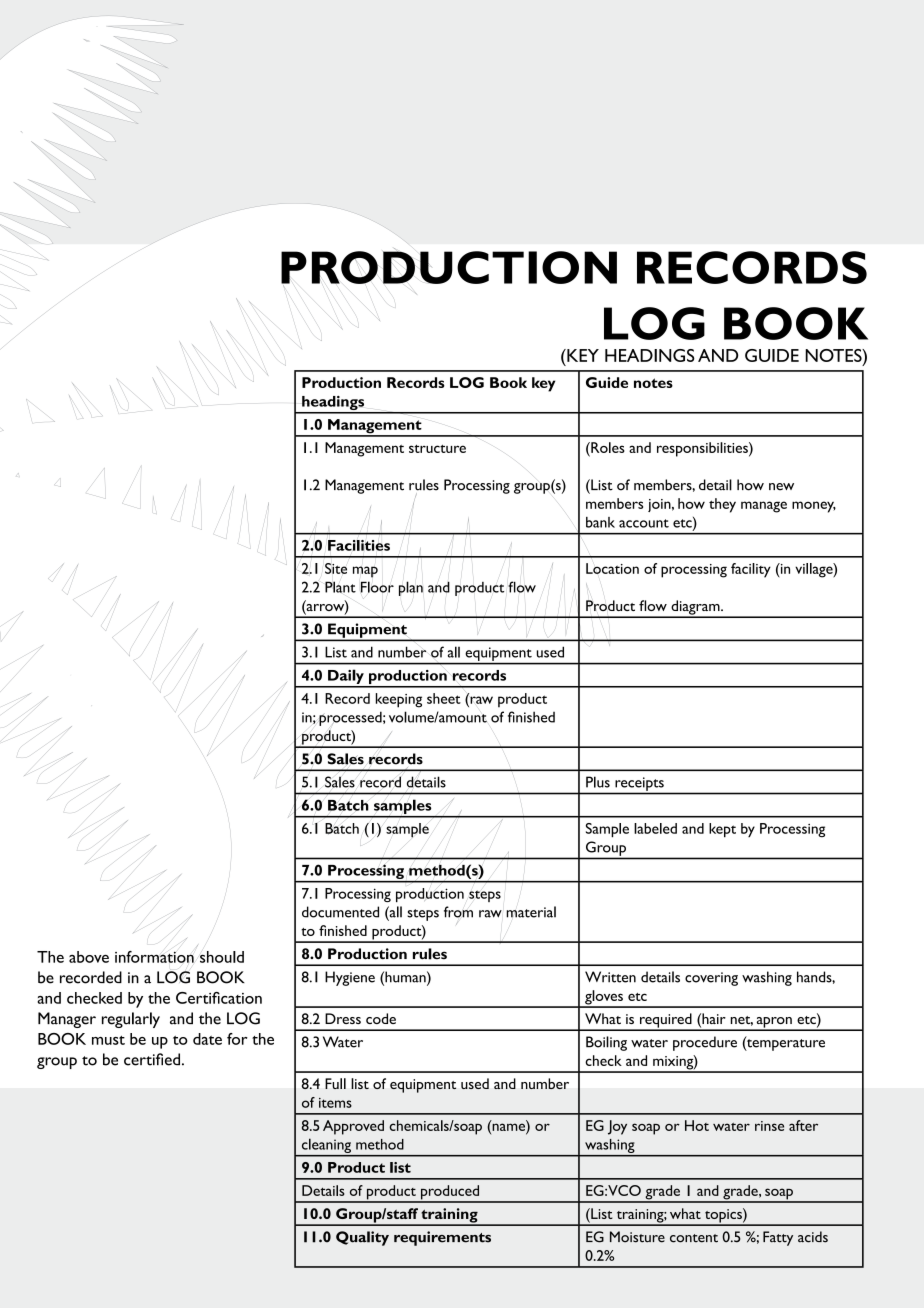 The image size is (924, 1308). What do you see at coordinates (450, 1193) in the image?
I see `produced` at bounding box center [450, 1193].
